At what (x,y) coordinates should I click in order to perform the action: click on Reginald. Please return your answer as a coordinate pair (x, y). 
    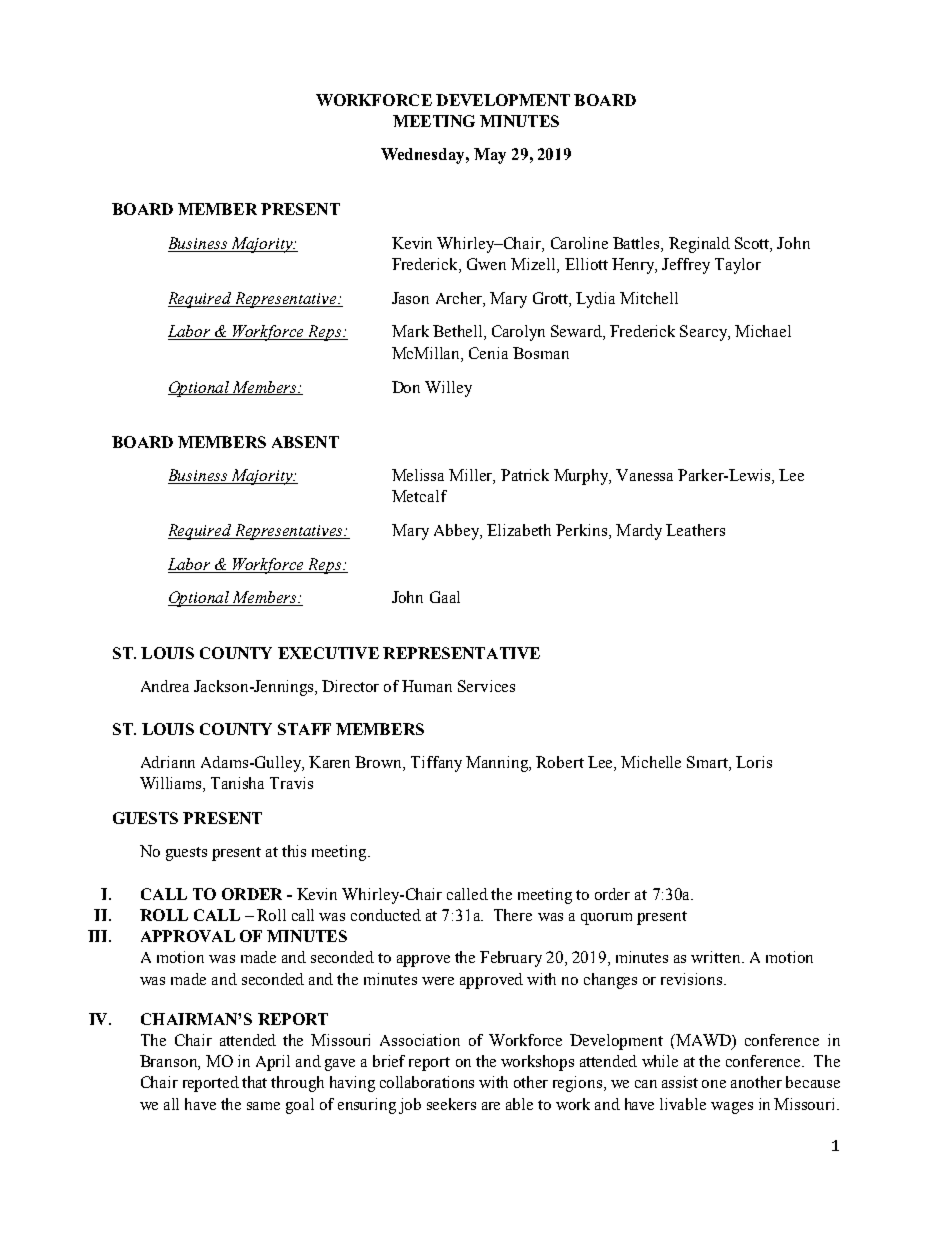
    Looking at the image, I should click on (699, 245).
